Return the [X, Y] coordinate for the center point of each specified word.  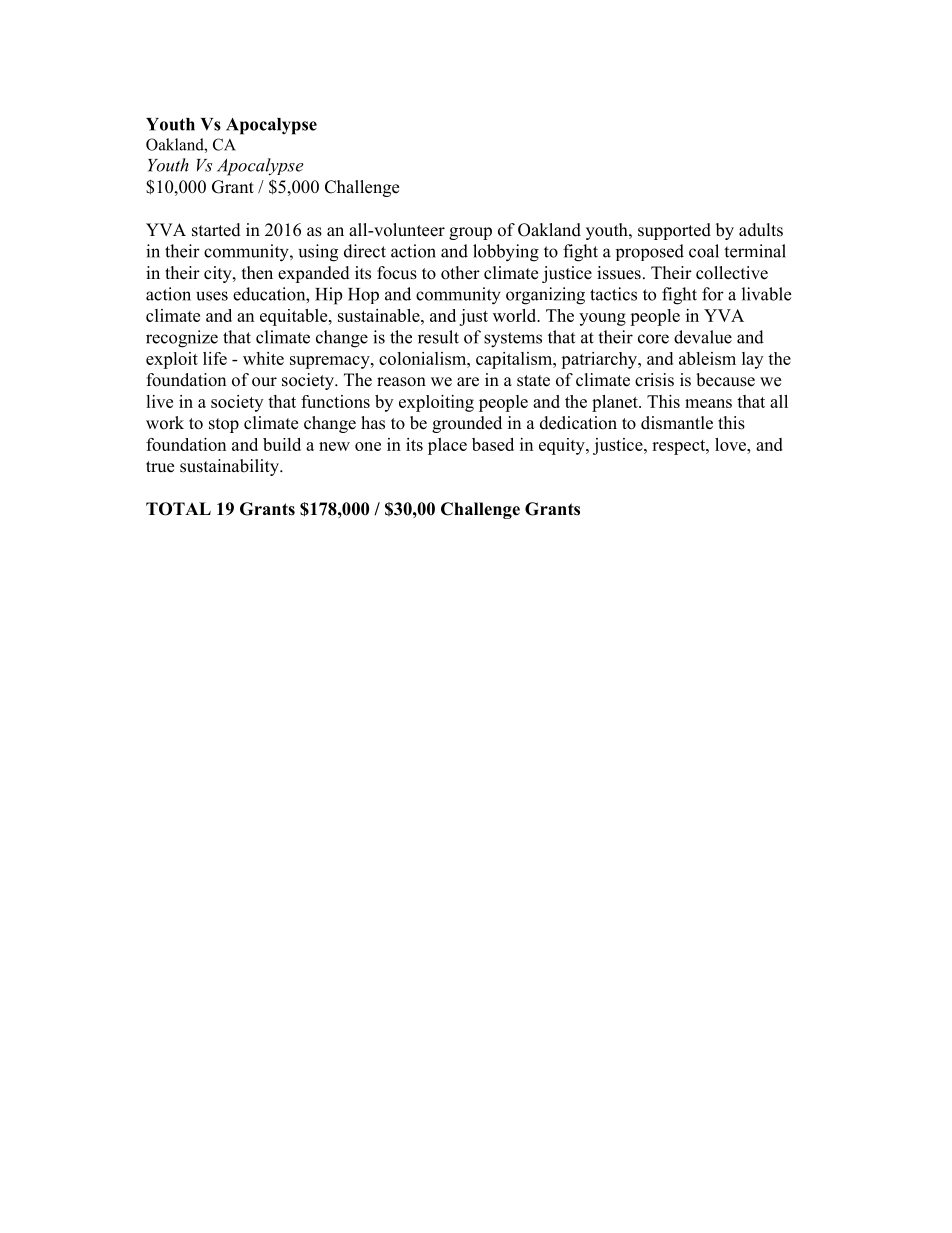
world [516, 315]
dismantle [677, 423]
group [470, 233]
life [215, 358]
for [713, 294]
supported [674, 231]
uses [212, 296]
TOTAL [178, 509]
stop [224, 425]
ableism [707, 358]
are [468, 382]
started [216, 230]
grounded [467, 424]
